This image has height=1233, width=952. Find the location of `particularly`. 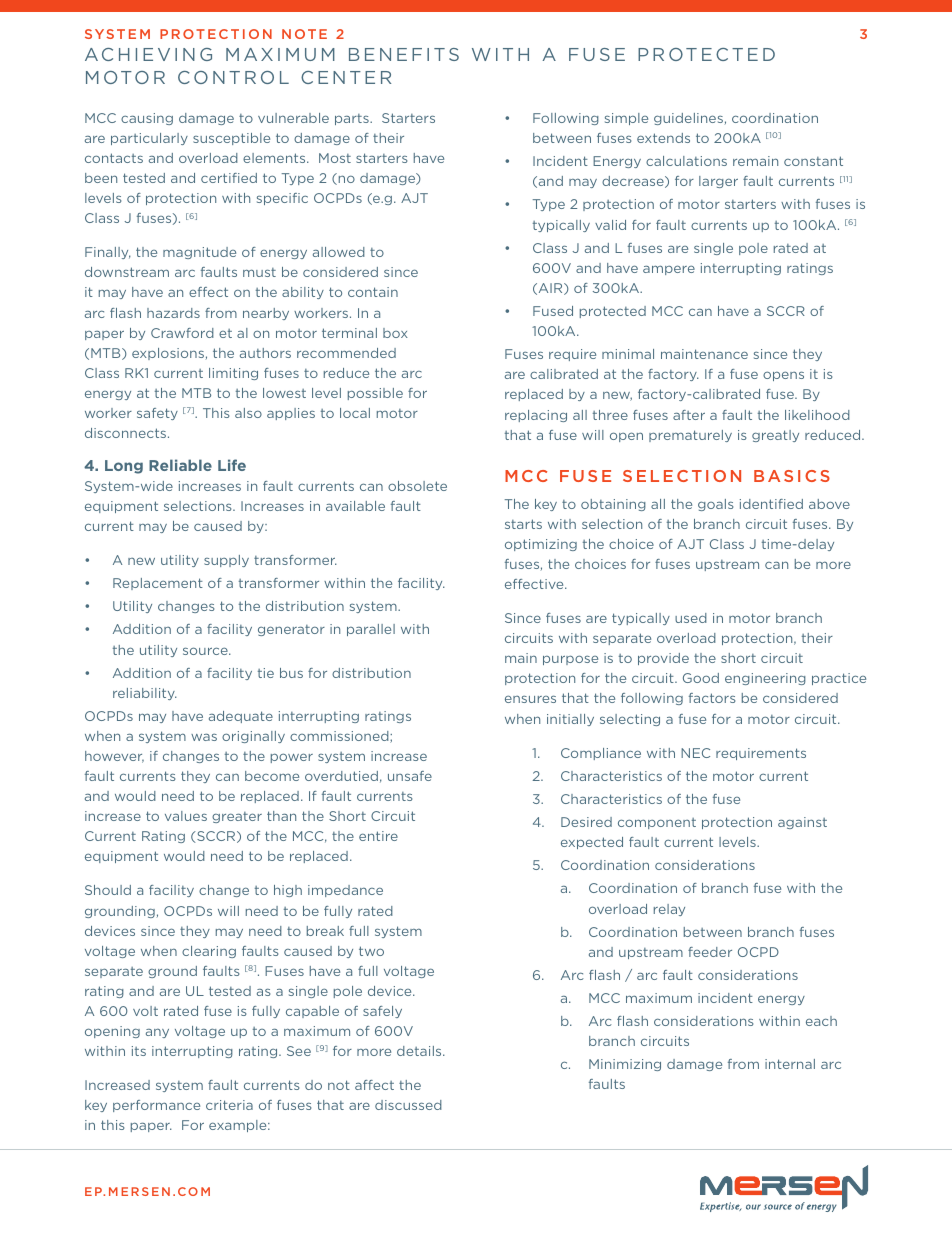

particularly is located at coordinates (149, 139).
